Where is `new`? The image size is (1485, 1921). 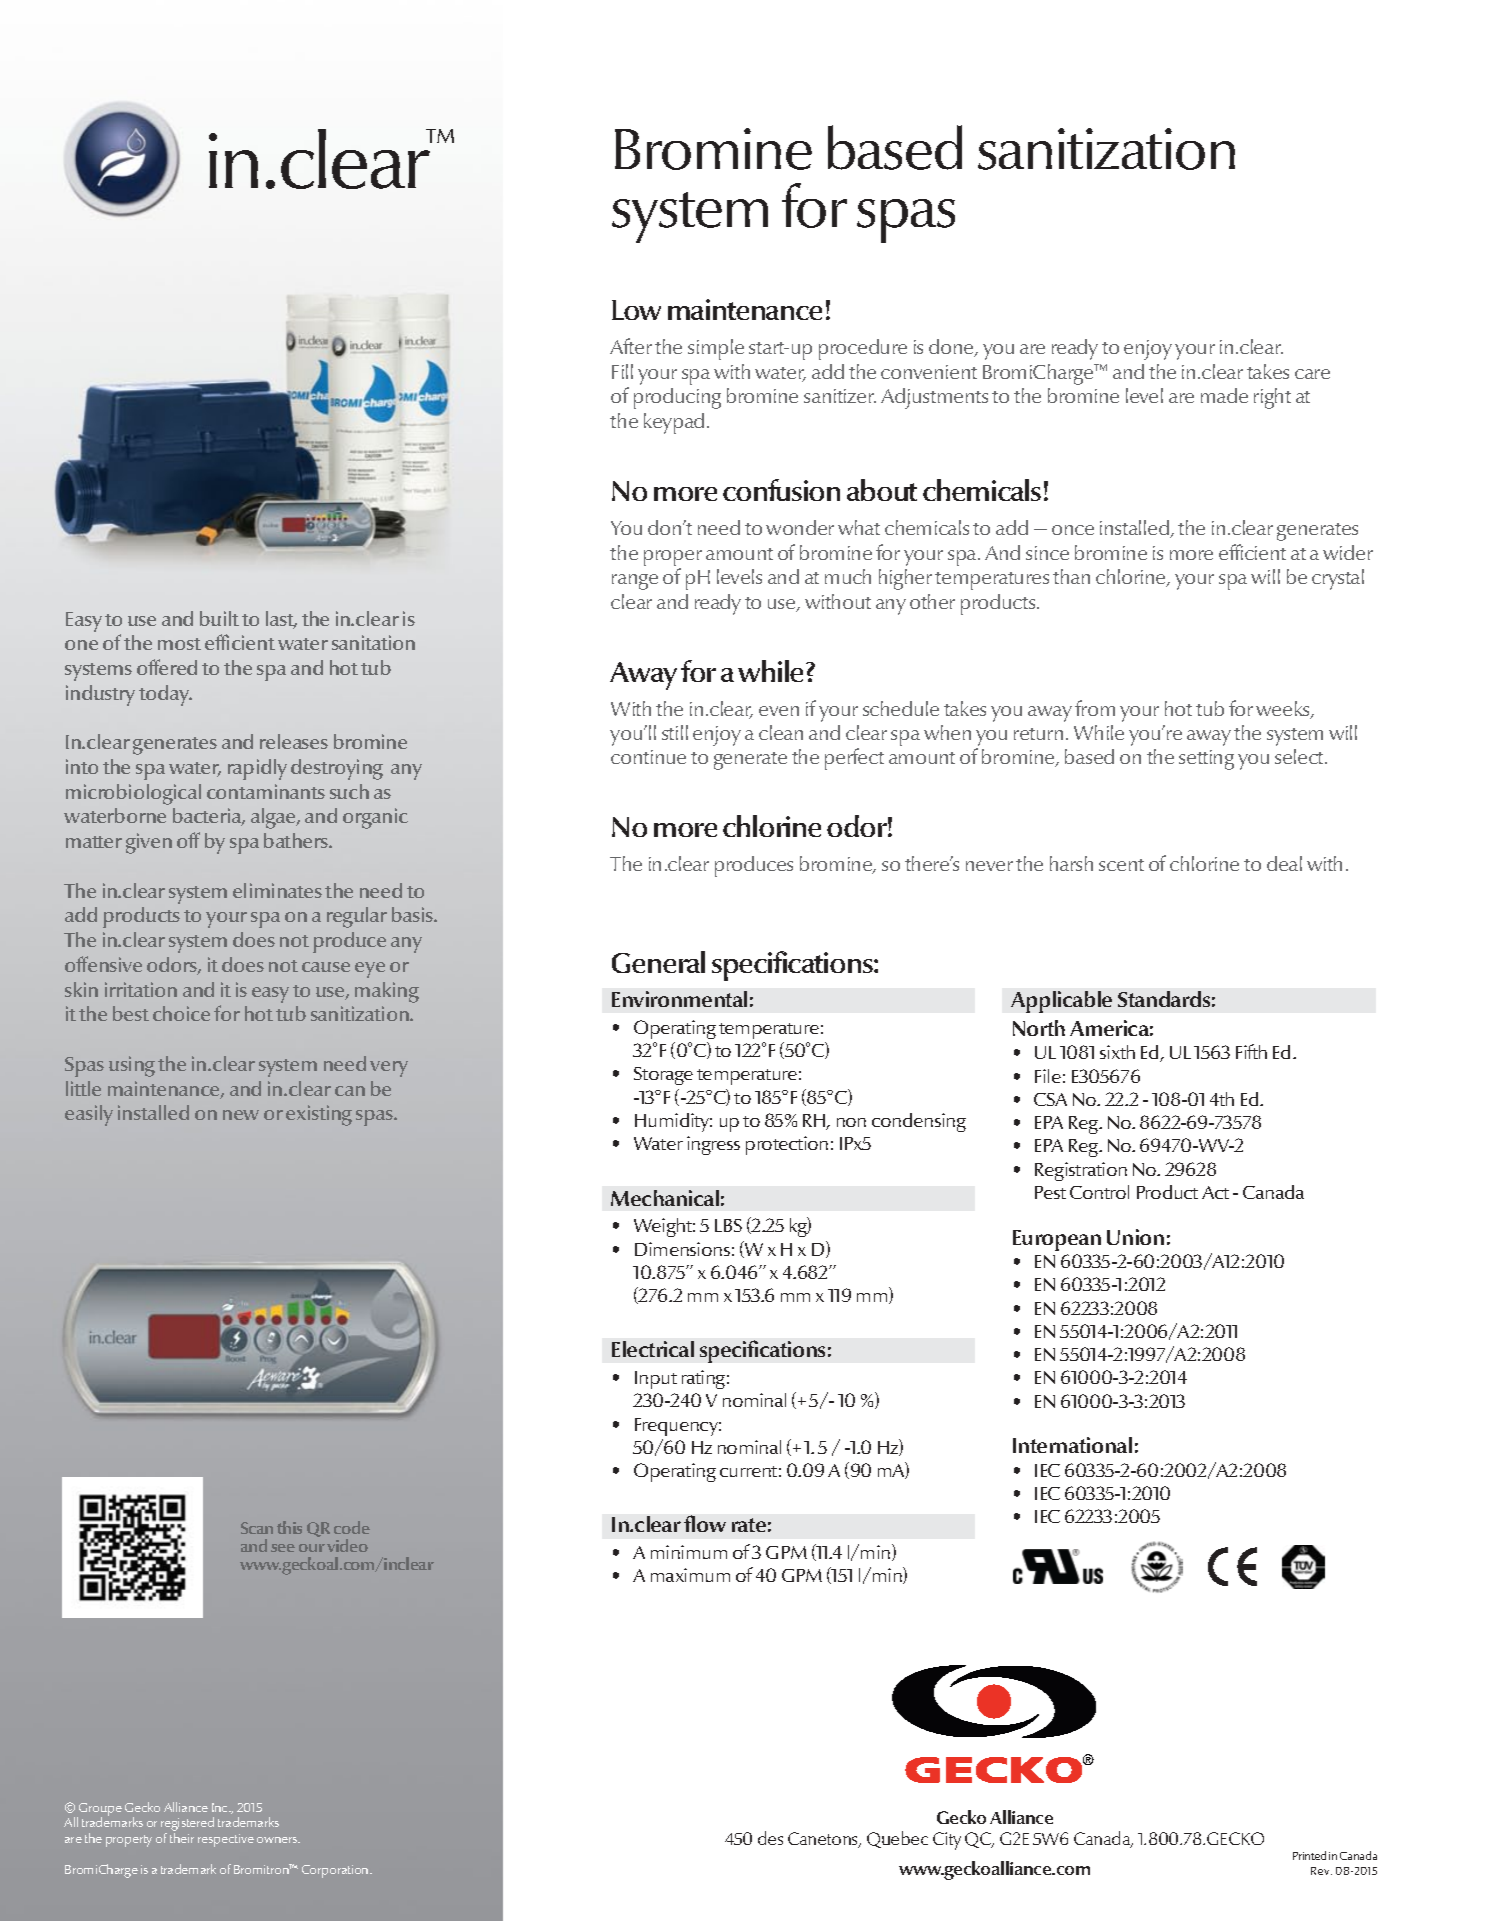 new is located at coordinates (241, 1115).
